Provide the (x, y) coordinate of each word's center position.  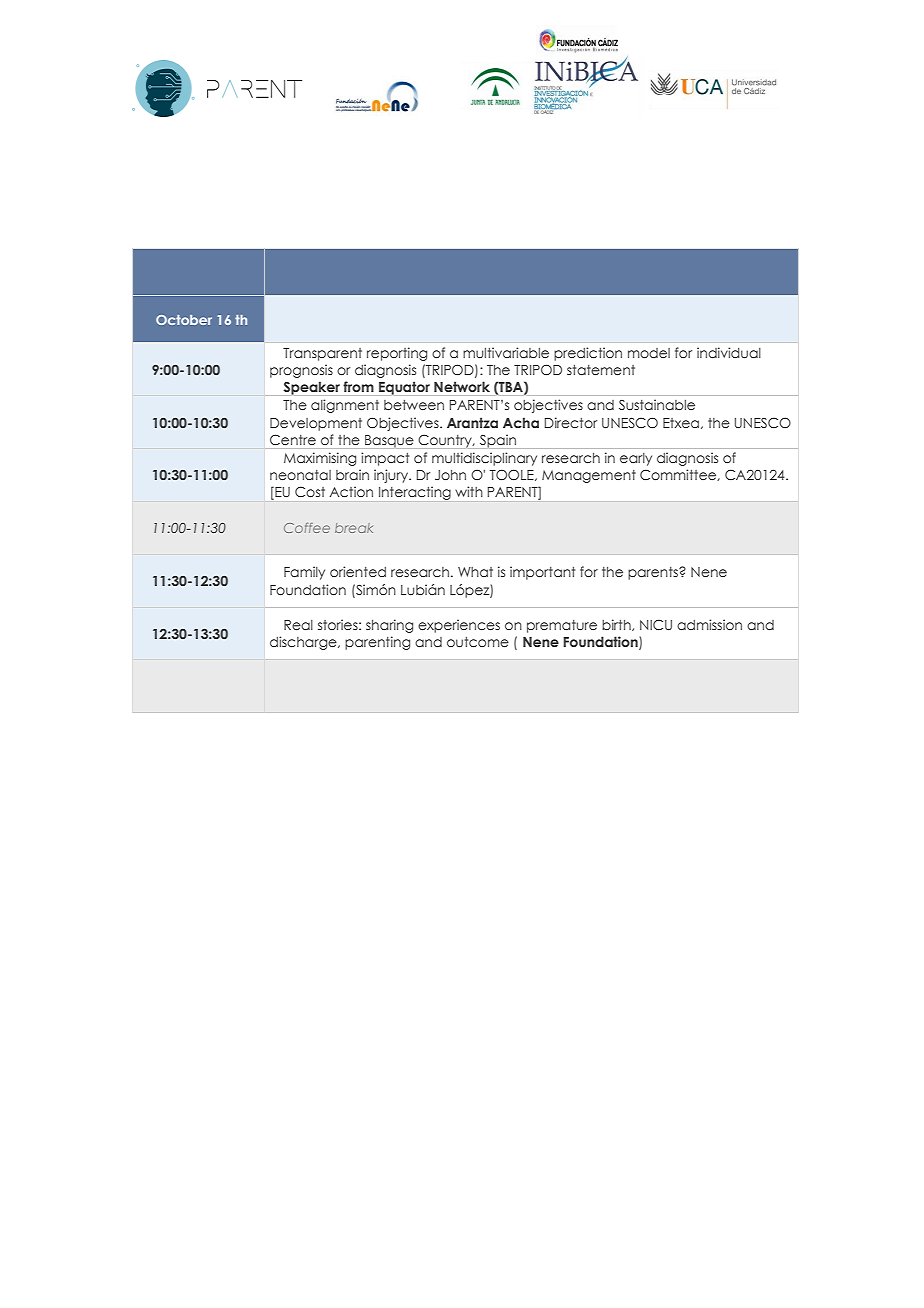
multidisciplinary (484, 459)
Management (589, 476)
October (184, 320)
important (542, 573)
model (649, 353)
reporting (397, 354)
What (475, 572)
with (469, 491)
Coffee (307, 528)
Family (304, 573)
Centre (293, 439)
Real (298, 625)
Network (462, 386)
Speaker (311, 388)
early (636, 459)
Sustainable (657, 404)
